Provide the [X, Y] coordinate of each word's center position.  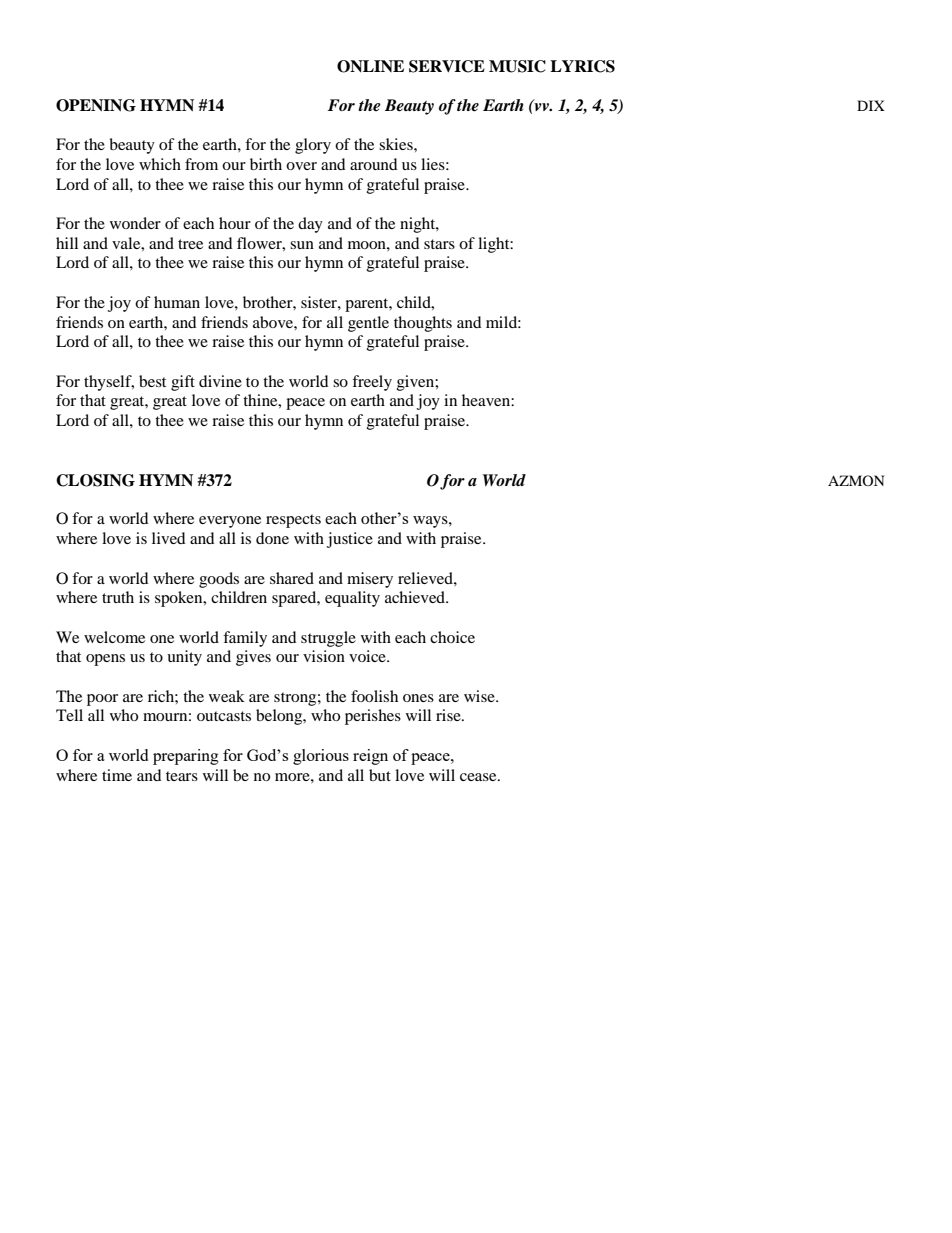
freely [372, 383]
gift [183, 383]
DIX [871, 105]
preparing [186, 757]
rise [449, 715]
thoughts [423, 324]
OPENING [96, 105]
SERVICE [447, 66]
